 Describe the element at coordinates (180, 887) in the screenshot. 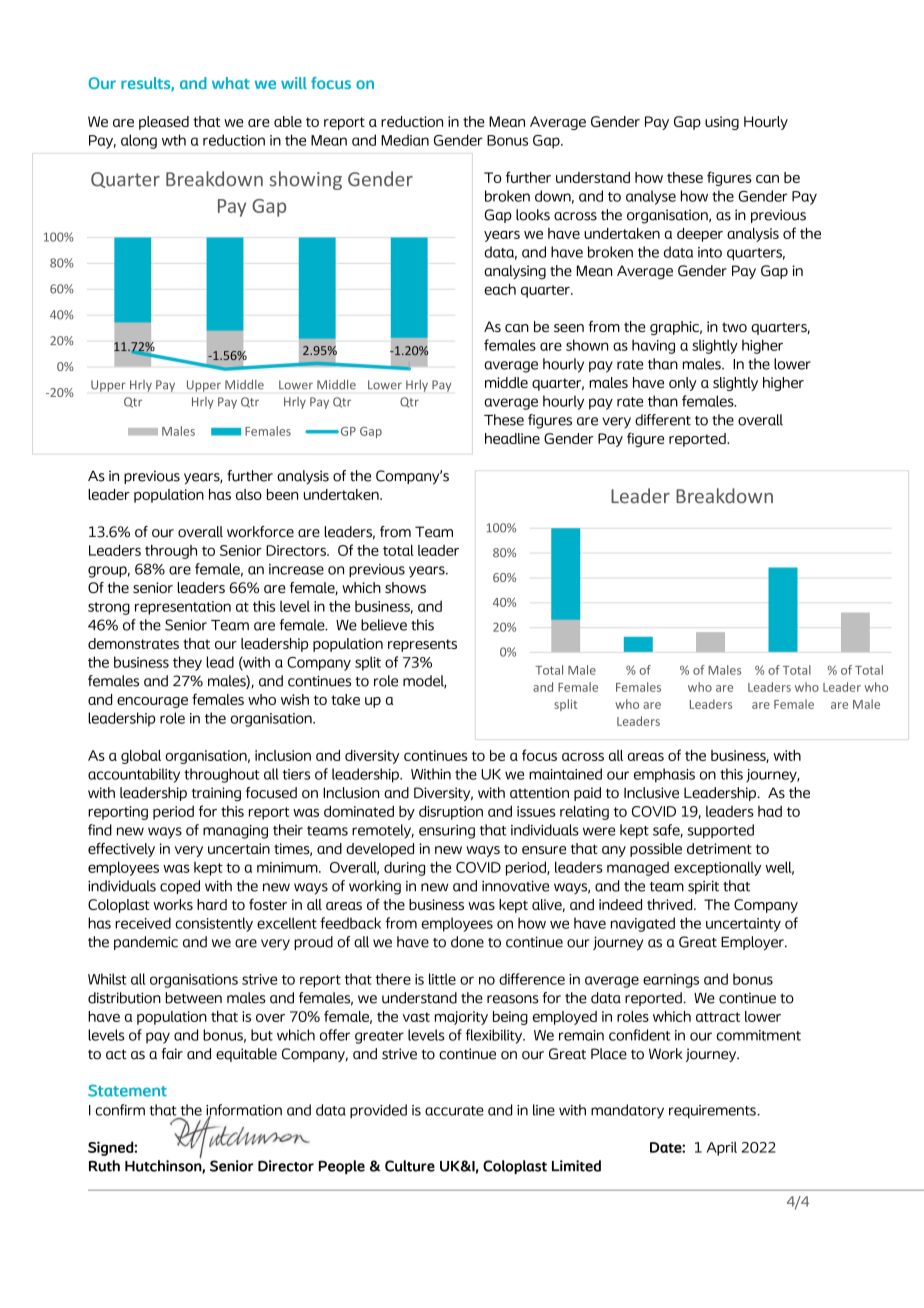

I see `coped` at that location.
